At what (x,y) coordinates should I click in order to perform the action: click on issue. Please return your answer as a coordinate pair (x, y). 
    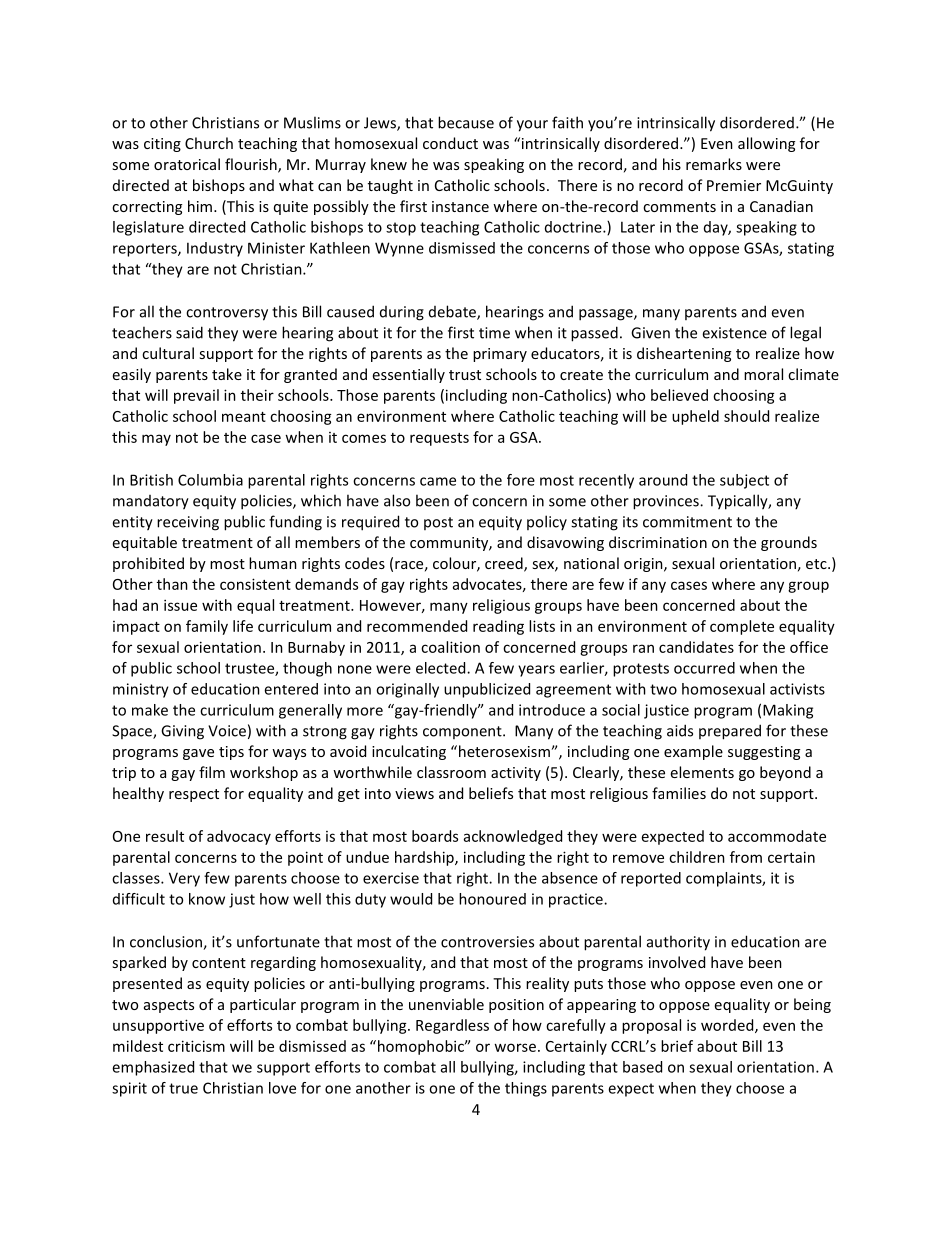
    Looking at the image, I should click on (180, 605).
